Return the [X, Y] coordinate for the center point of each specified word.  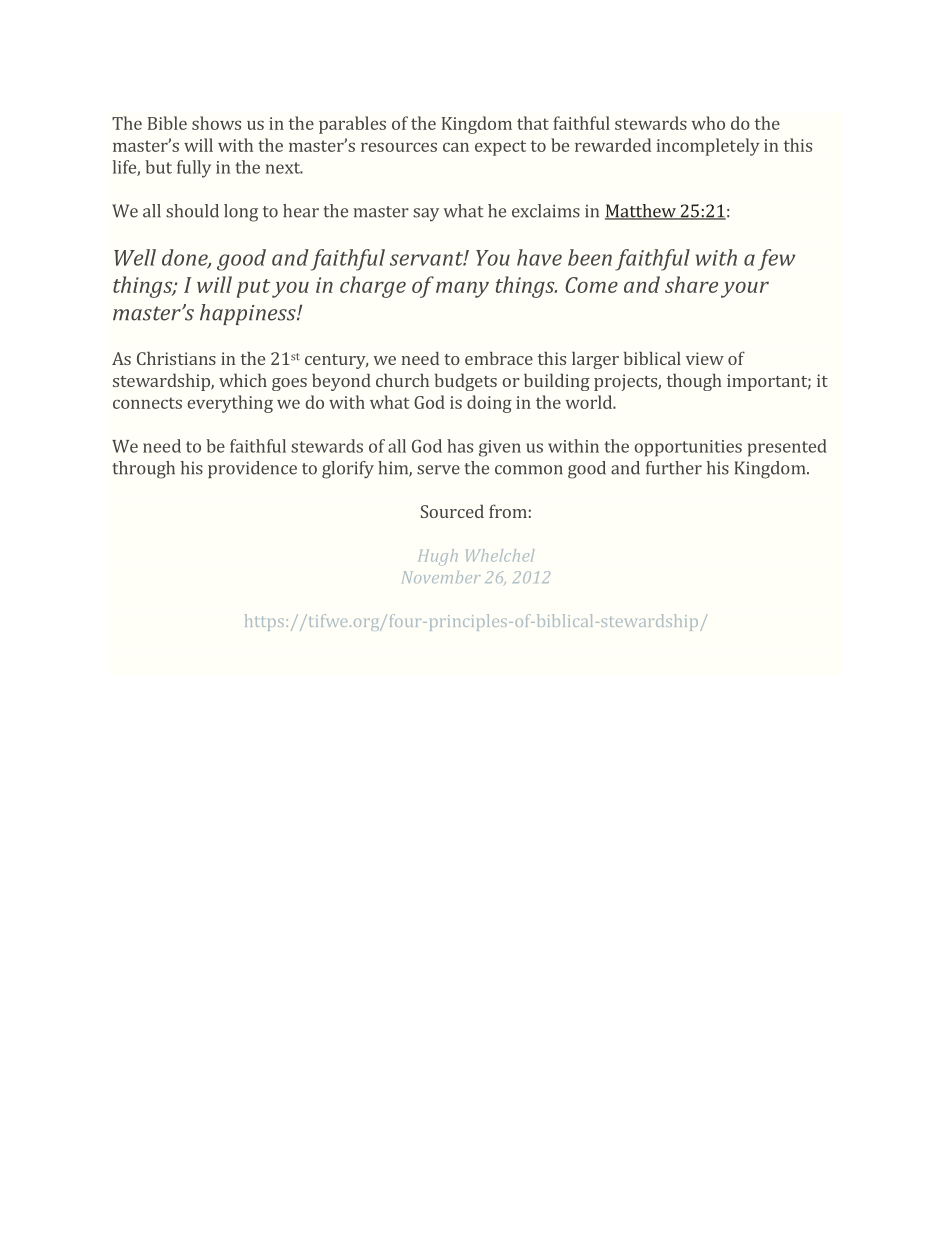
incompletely [708, 147]
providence [252, 469]
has [460, 446]
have [539, 257]
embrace [499, 358]
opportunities [688, 448]
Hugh [438, 557]
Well [135, 257]
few [776, 260]
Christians [176, 358]
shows [216, 123]
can [456, 147]
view [705, 358]
